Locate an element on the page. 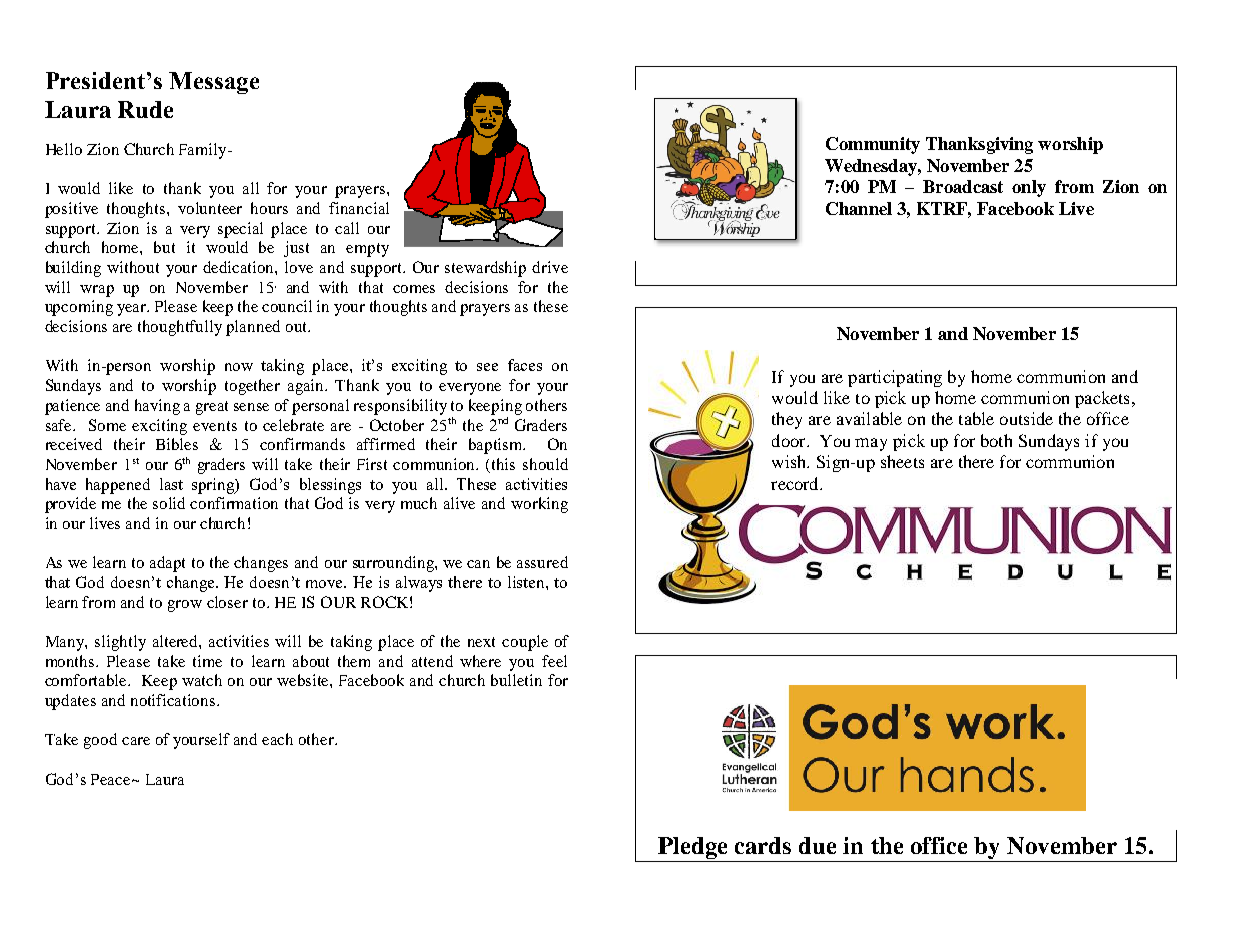  Community is located at coordinates (873, 145).
